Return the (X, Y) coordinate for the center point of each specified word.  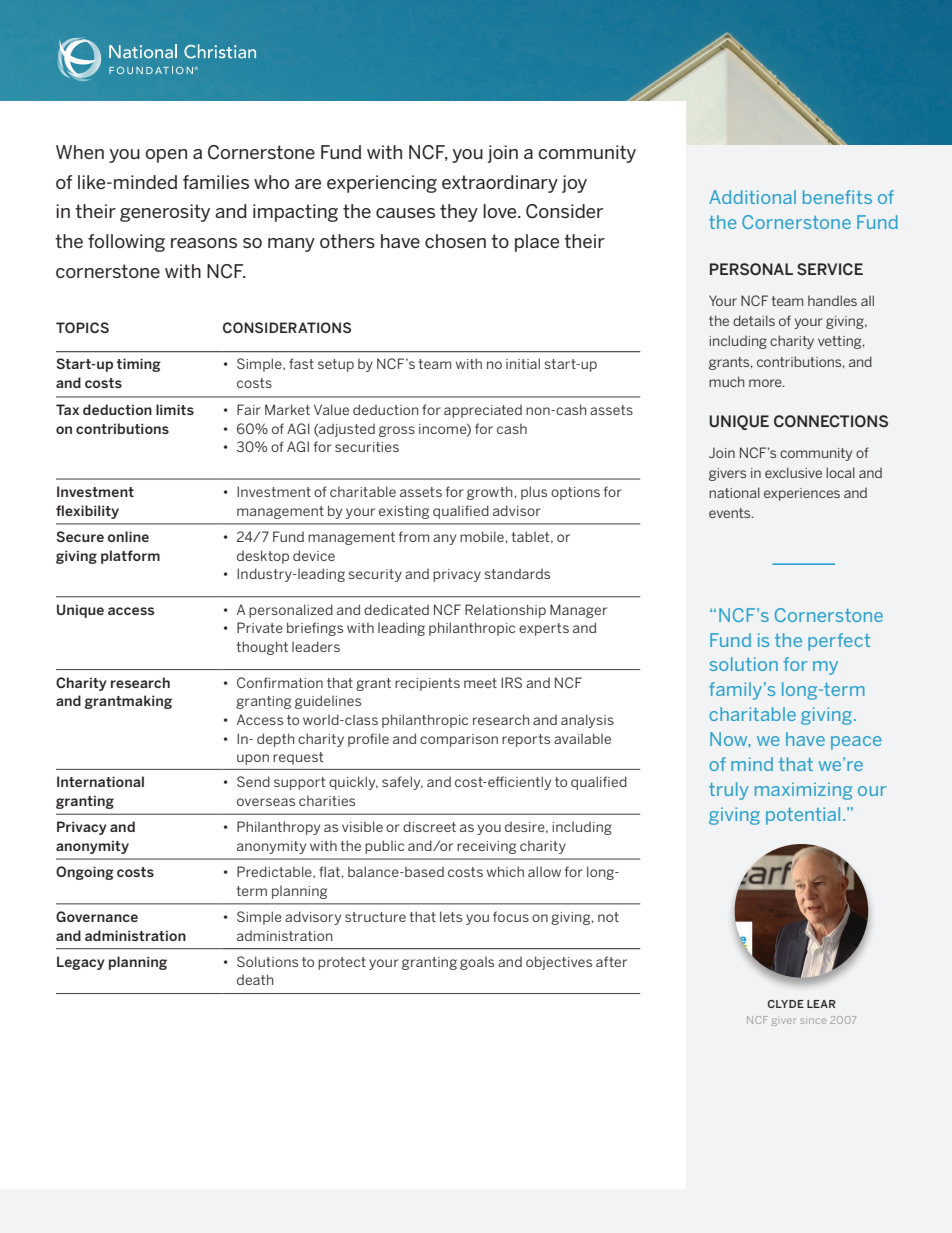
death (255, 979)
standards (517, 573)
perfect (839, 642)
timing (139, 365)
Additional (752, 197)
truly (728, 791)
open (166, 156)
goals (477, 963)
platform (130, 557)
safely (402, 783)
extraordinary (500, 184)
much (726, 381)
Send (253, 781)
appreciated (483, 411)
